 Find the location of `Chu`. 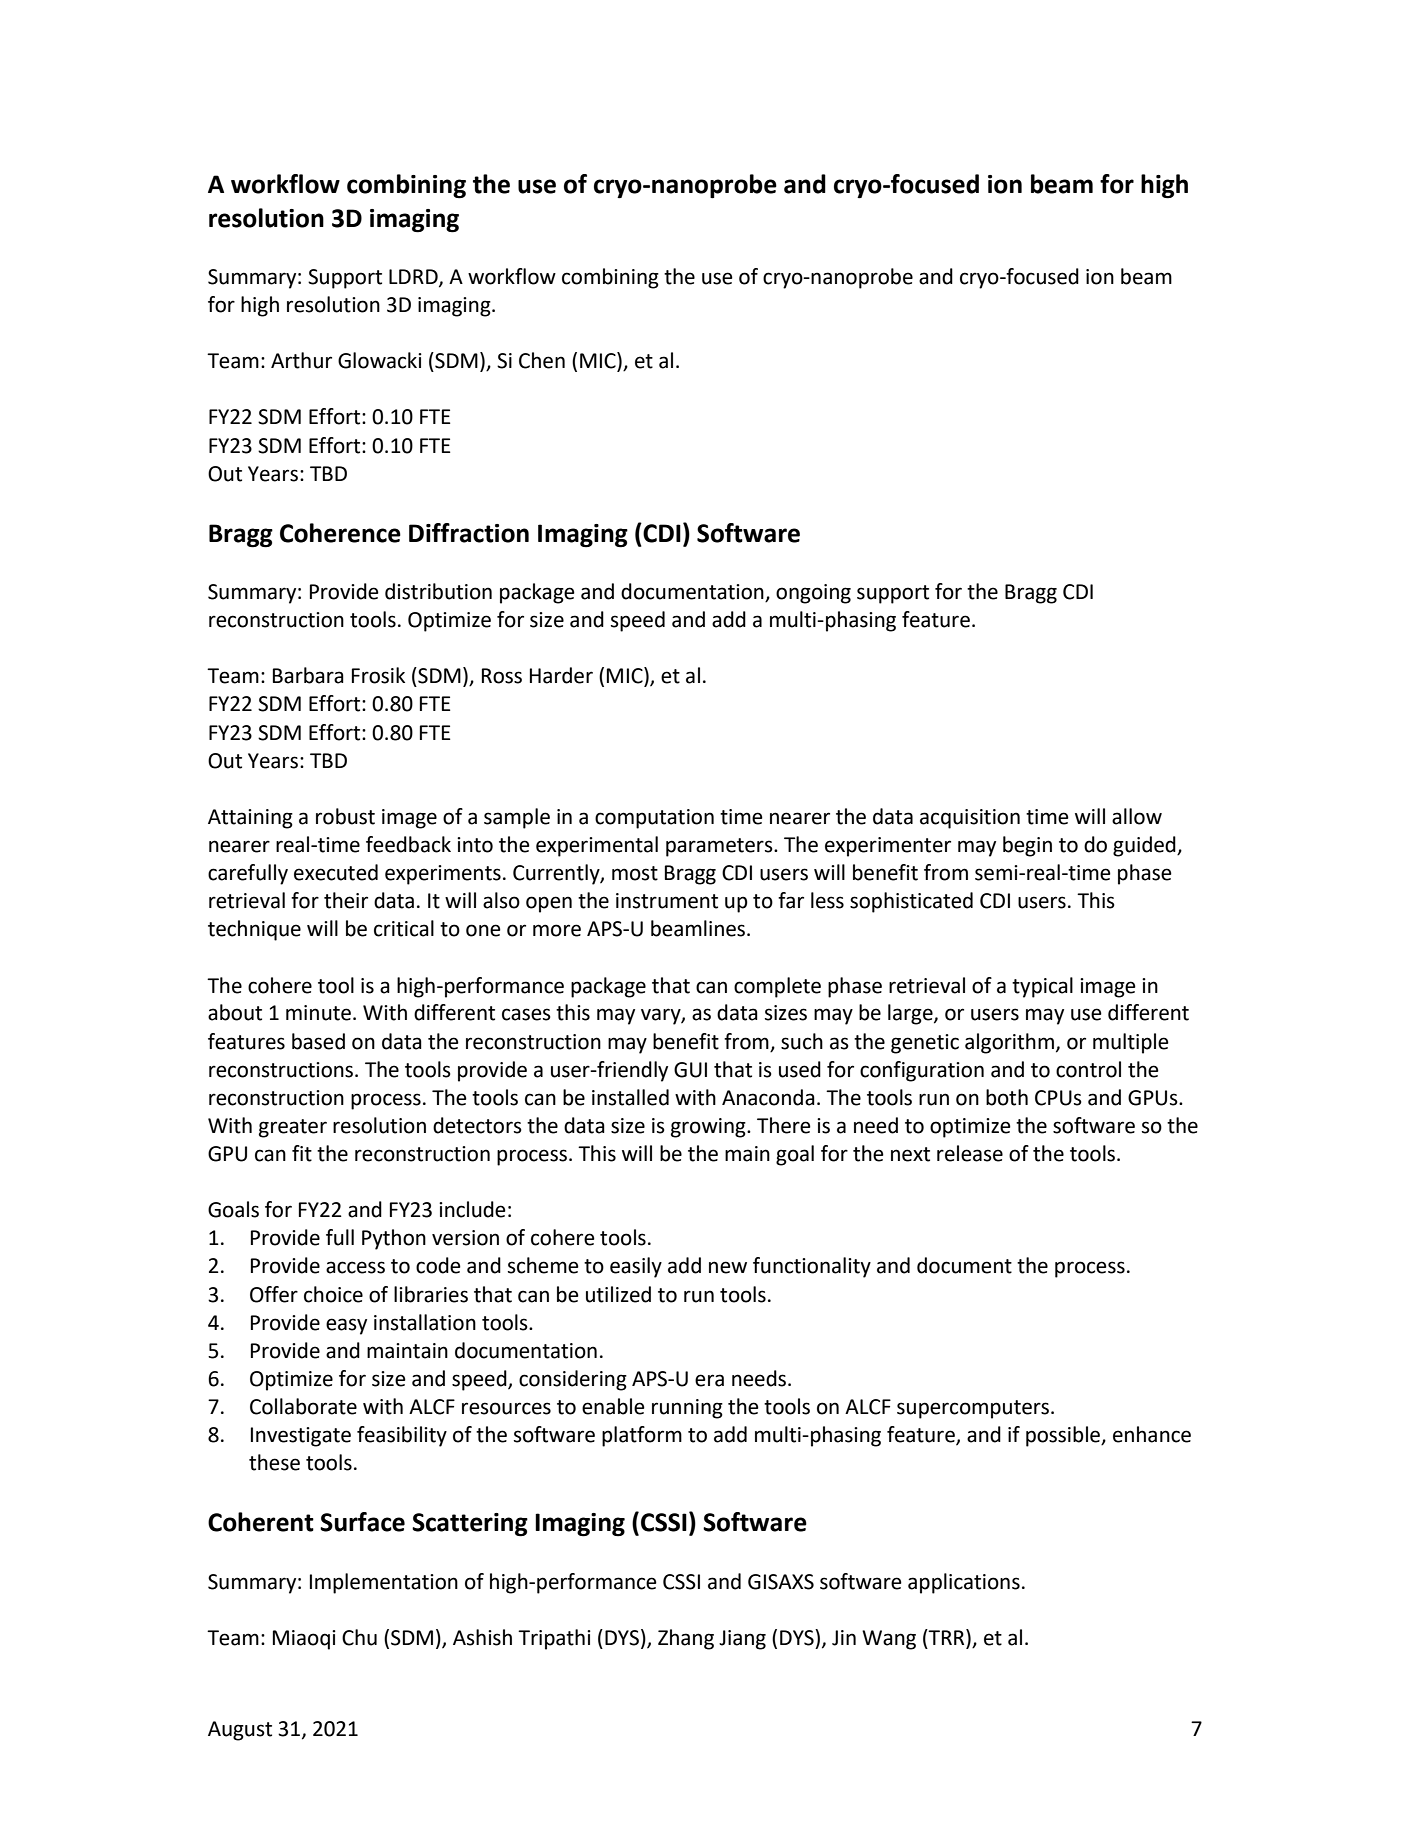

Chu is located at coordinates (359, 1637).
